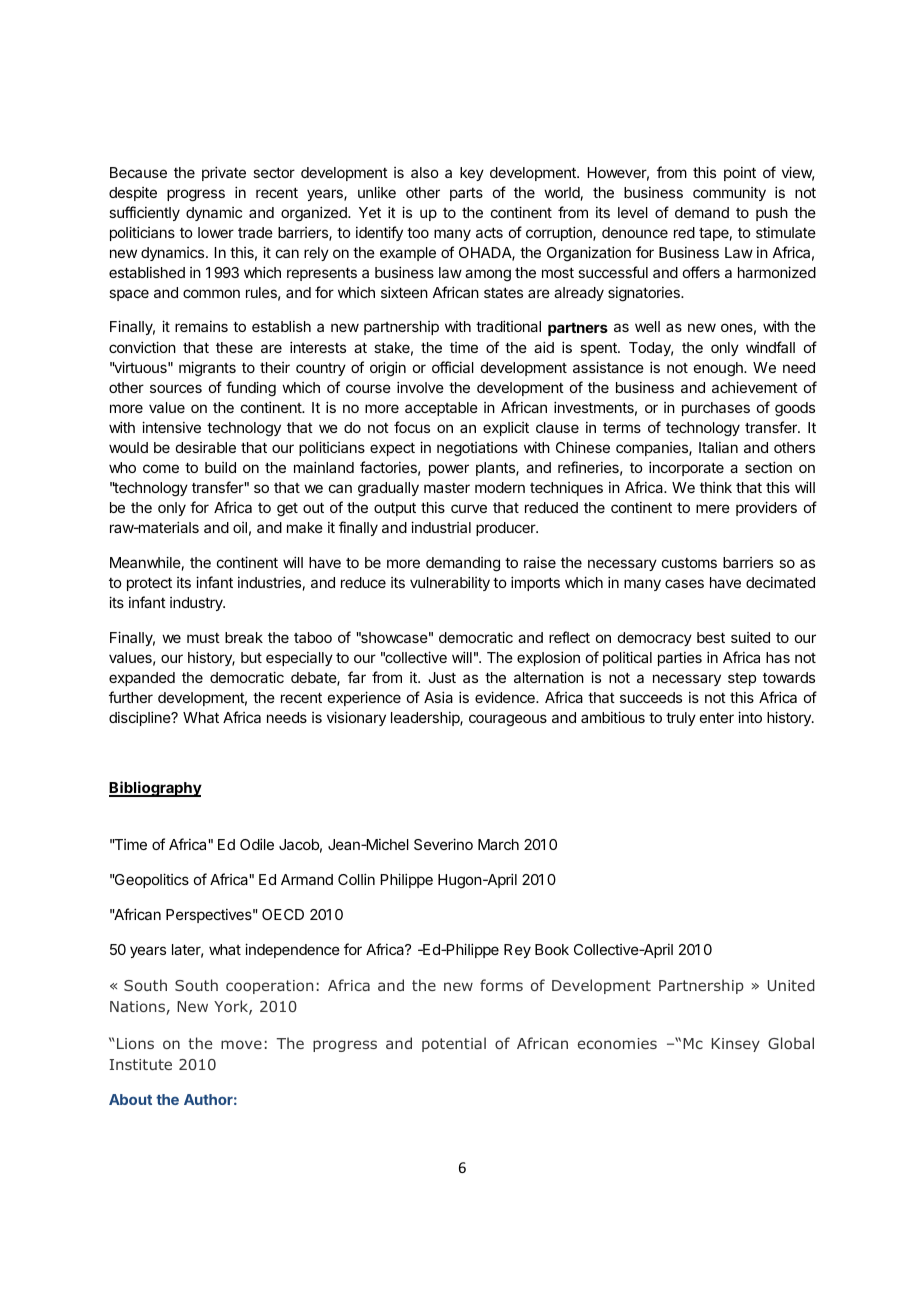  What do you see at coordinates (466, 194) in the image?
I see `parts` at bounding box center [466, 194].
